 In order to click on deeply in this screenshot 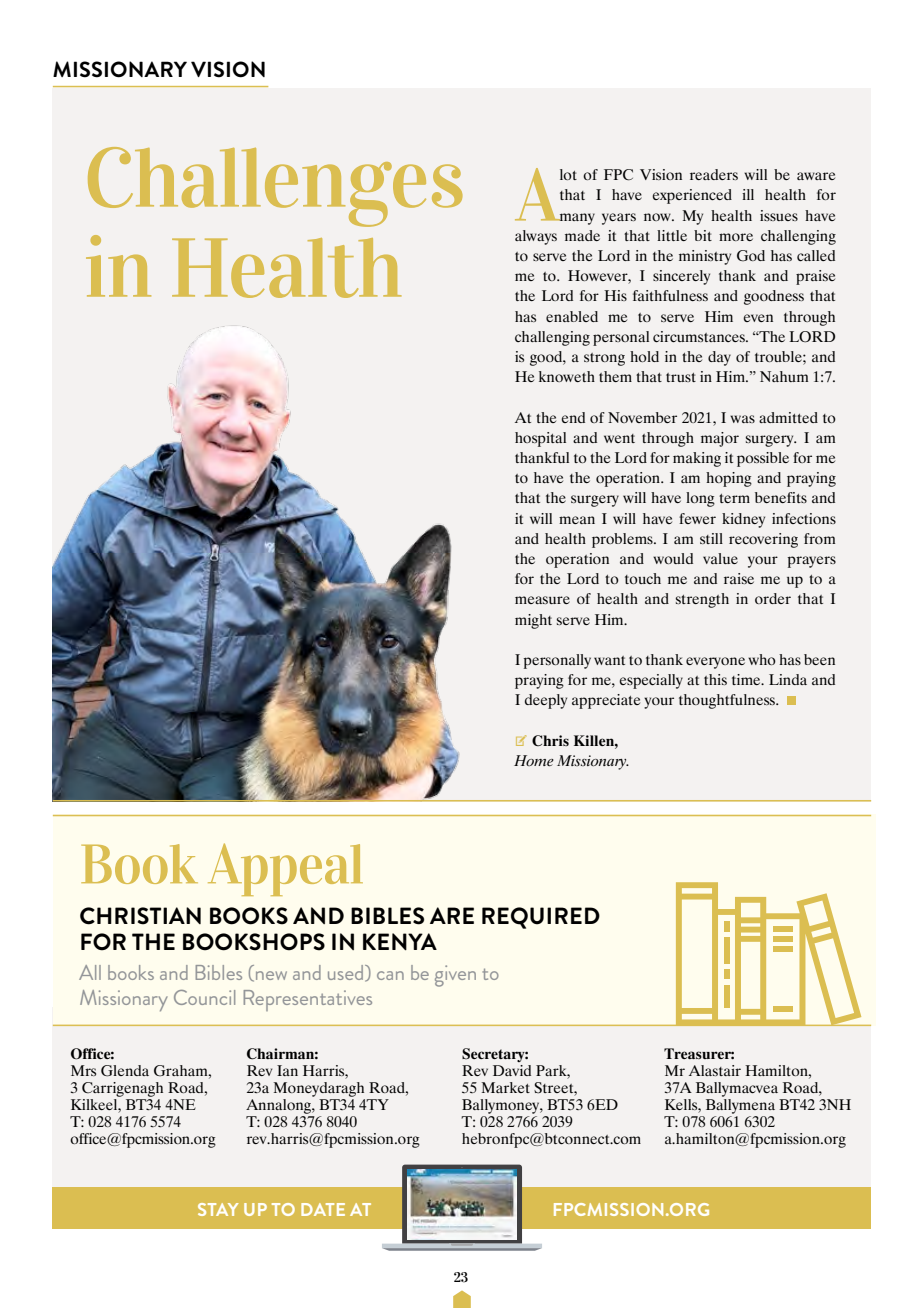, I will do `click(546, 701)`.
